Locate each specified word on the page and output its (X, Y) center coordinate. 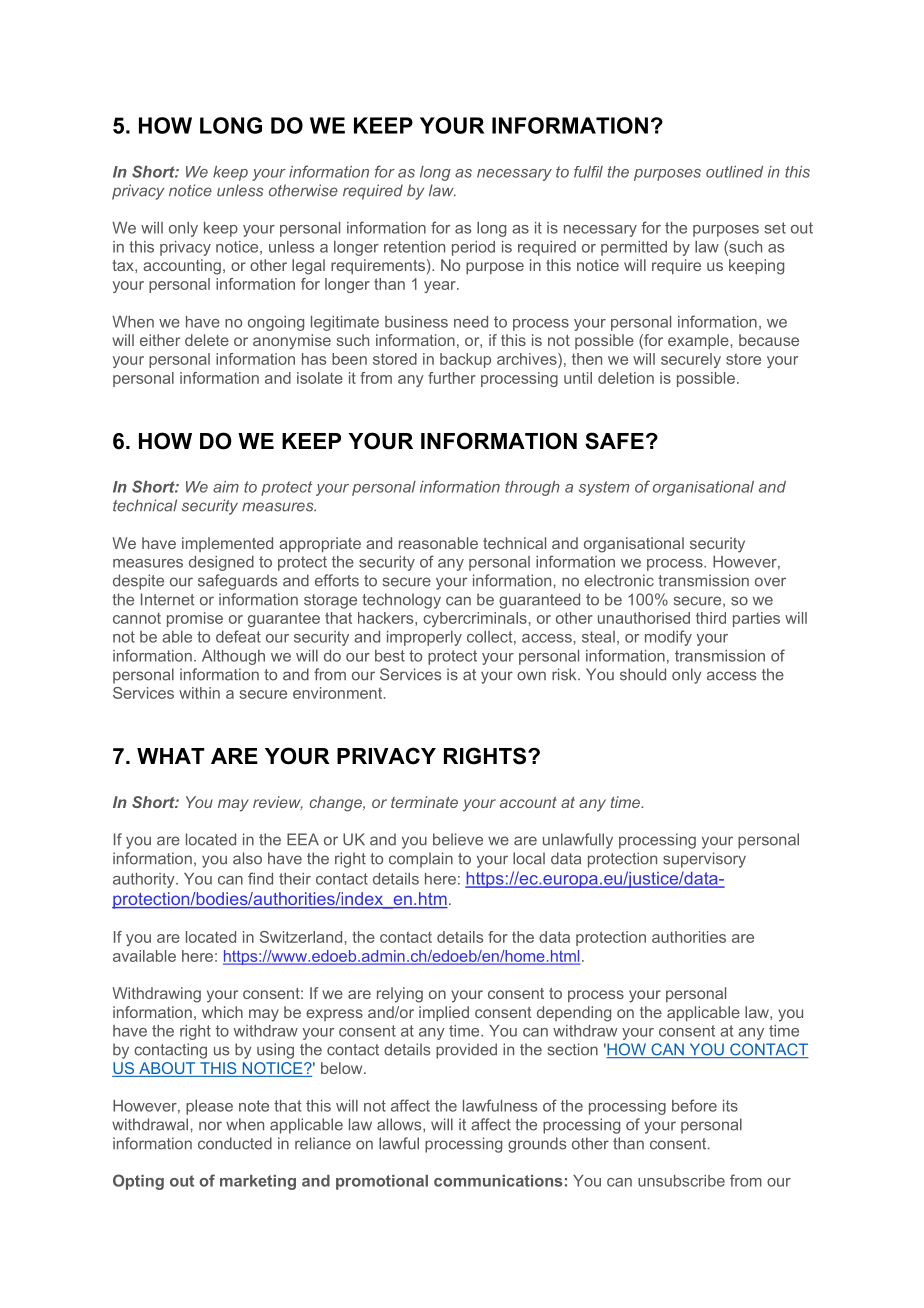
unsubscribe (681, 1181)
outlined (734, 172)
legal (308, 267)
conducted (235, 1143)
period (473, 248)
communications (498, 1181)
